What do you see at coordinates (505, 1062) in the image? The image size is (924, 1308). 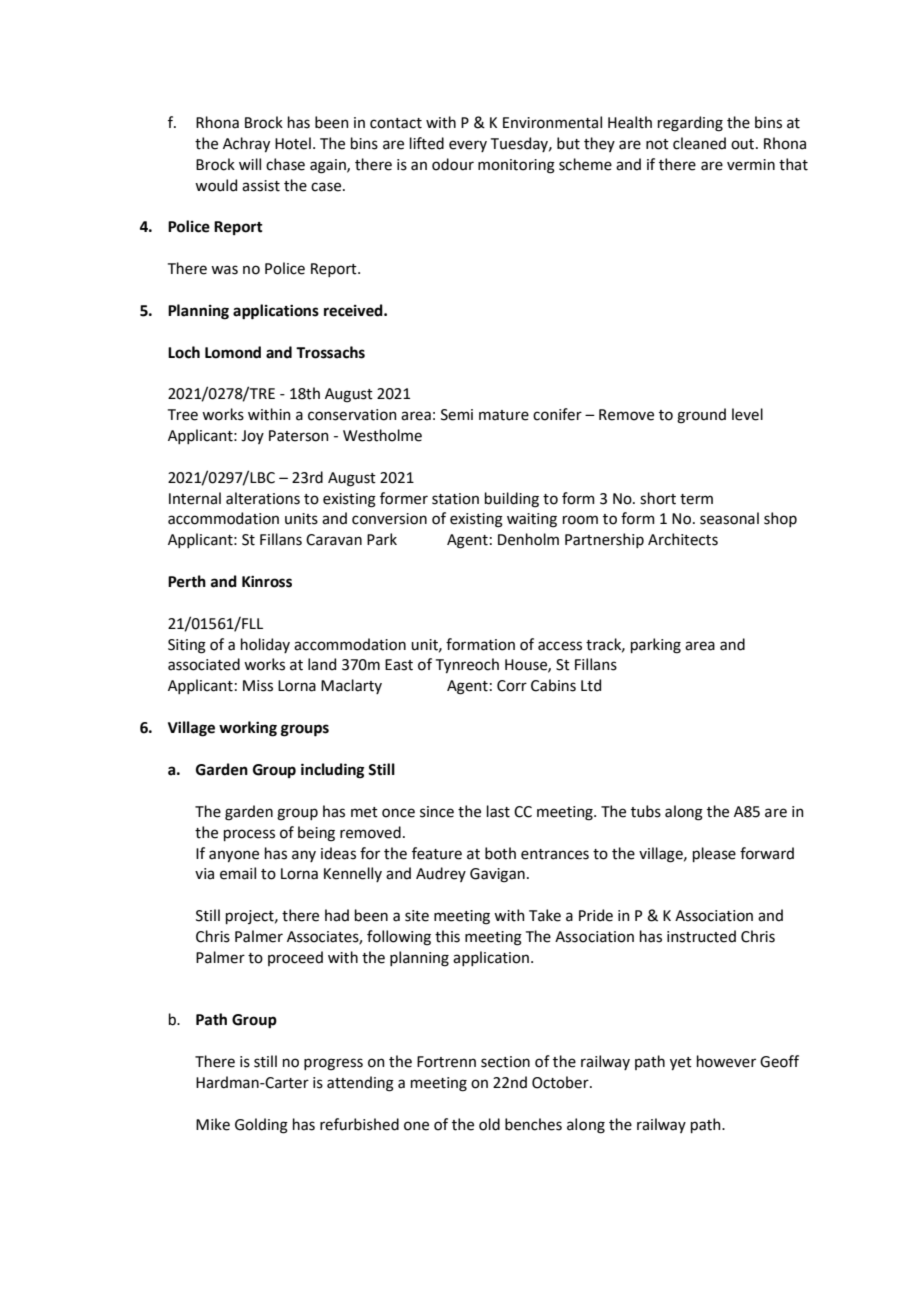 I see `section` at bounding box center [505, 1062].
